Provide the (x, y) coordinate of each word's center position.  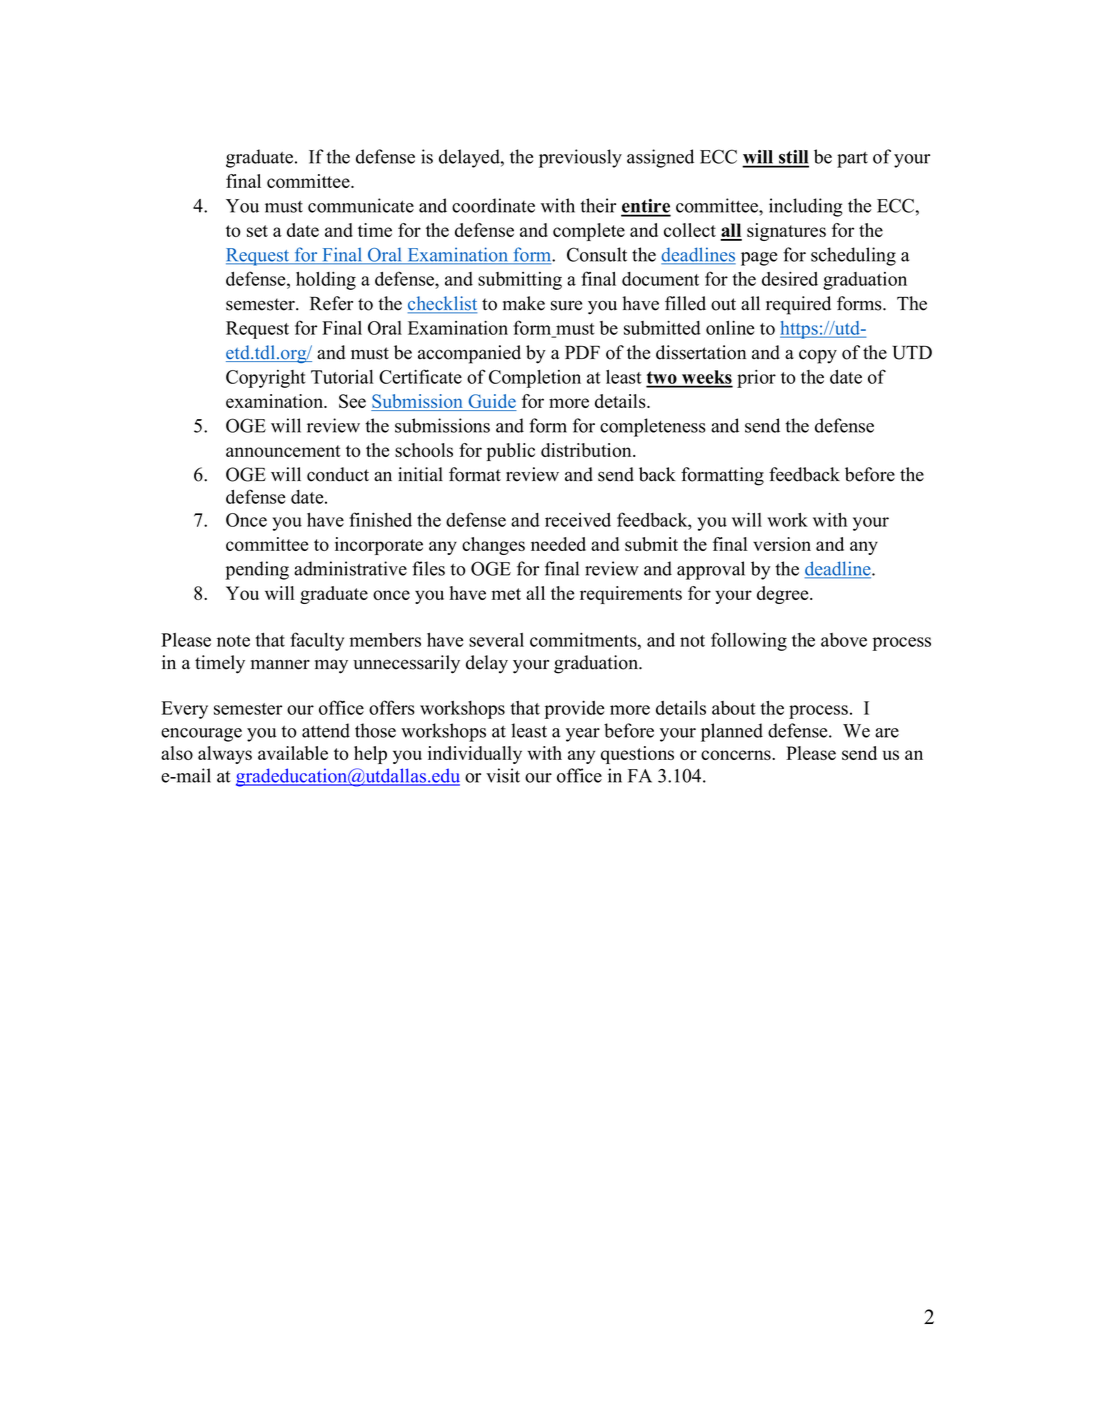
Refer (331, 303)
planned (732, 732)
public (511, 452)
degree (784, 595)
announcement (283, 451)
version (782, 544)
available (293, 753)
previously (580, 158)
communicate (361, 205)
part (852, 160)
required (798, 305)
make (524, 303)
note (233, 641)
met (506, 594)
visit (503, 775)
